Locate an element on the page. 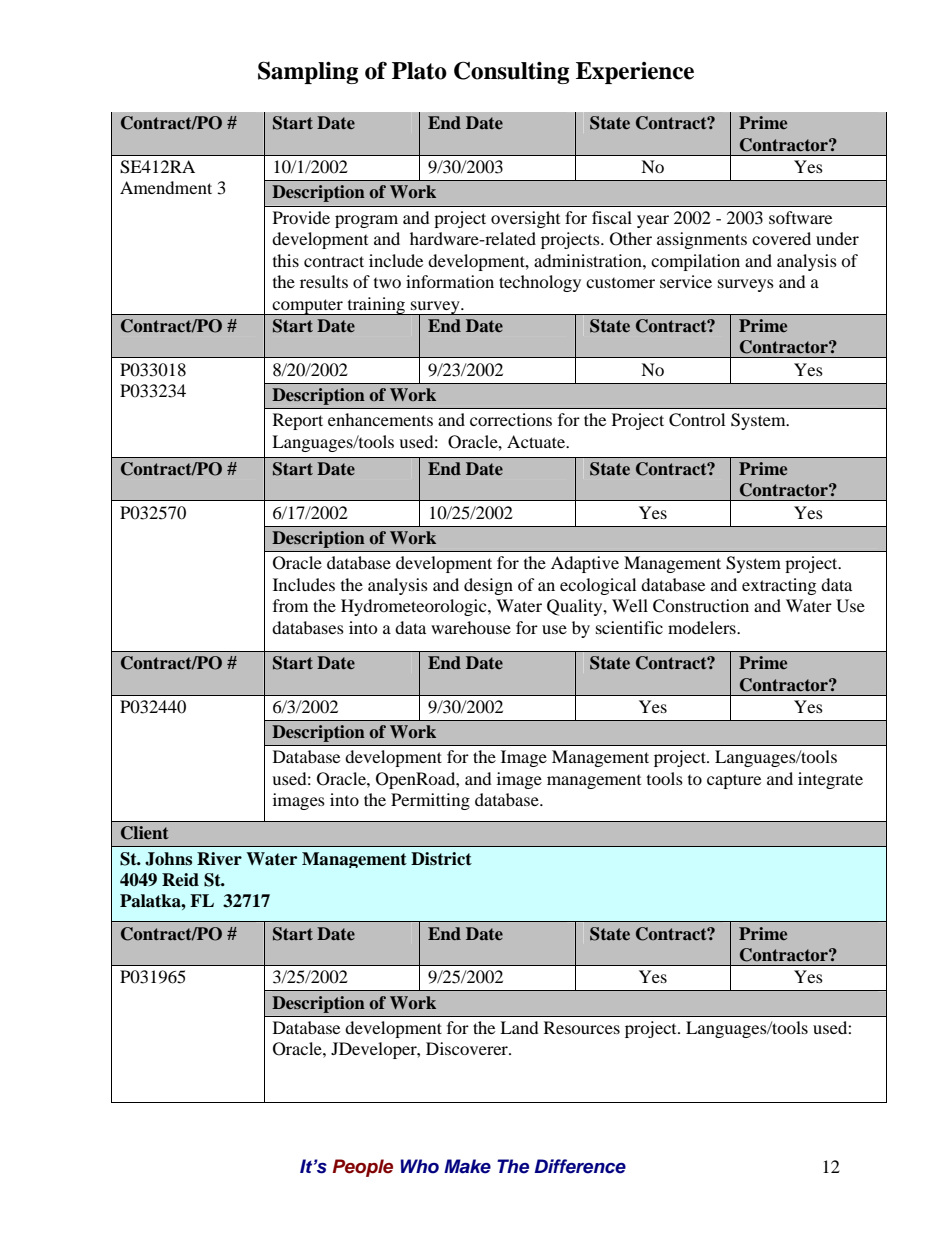 This document has height=1233, width=952. Sampling is located at coordinates (308, 72).
